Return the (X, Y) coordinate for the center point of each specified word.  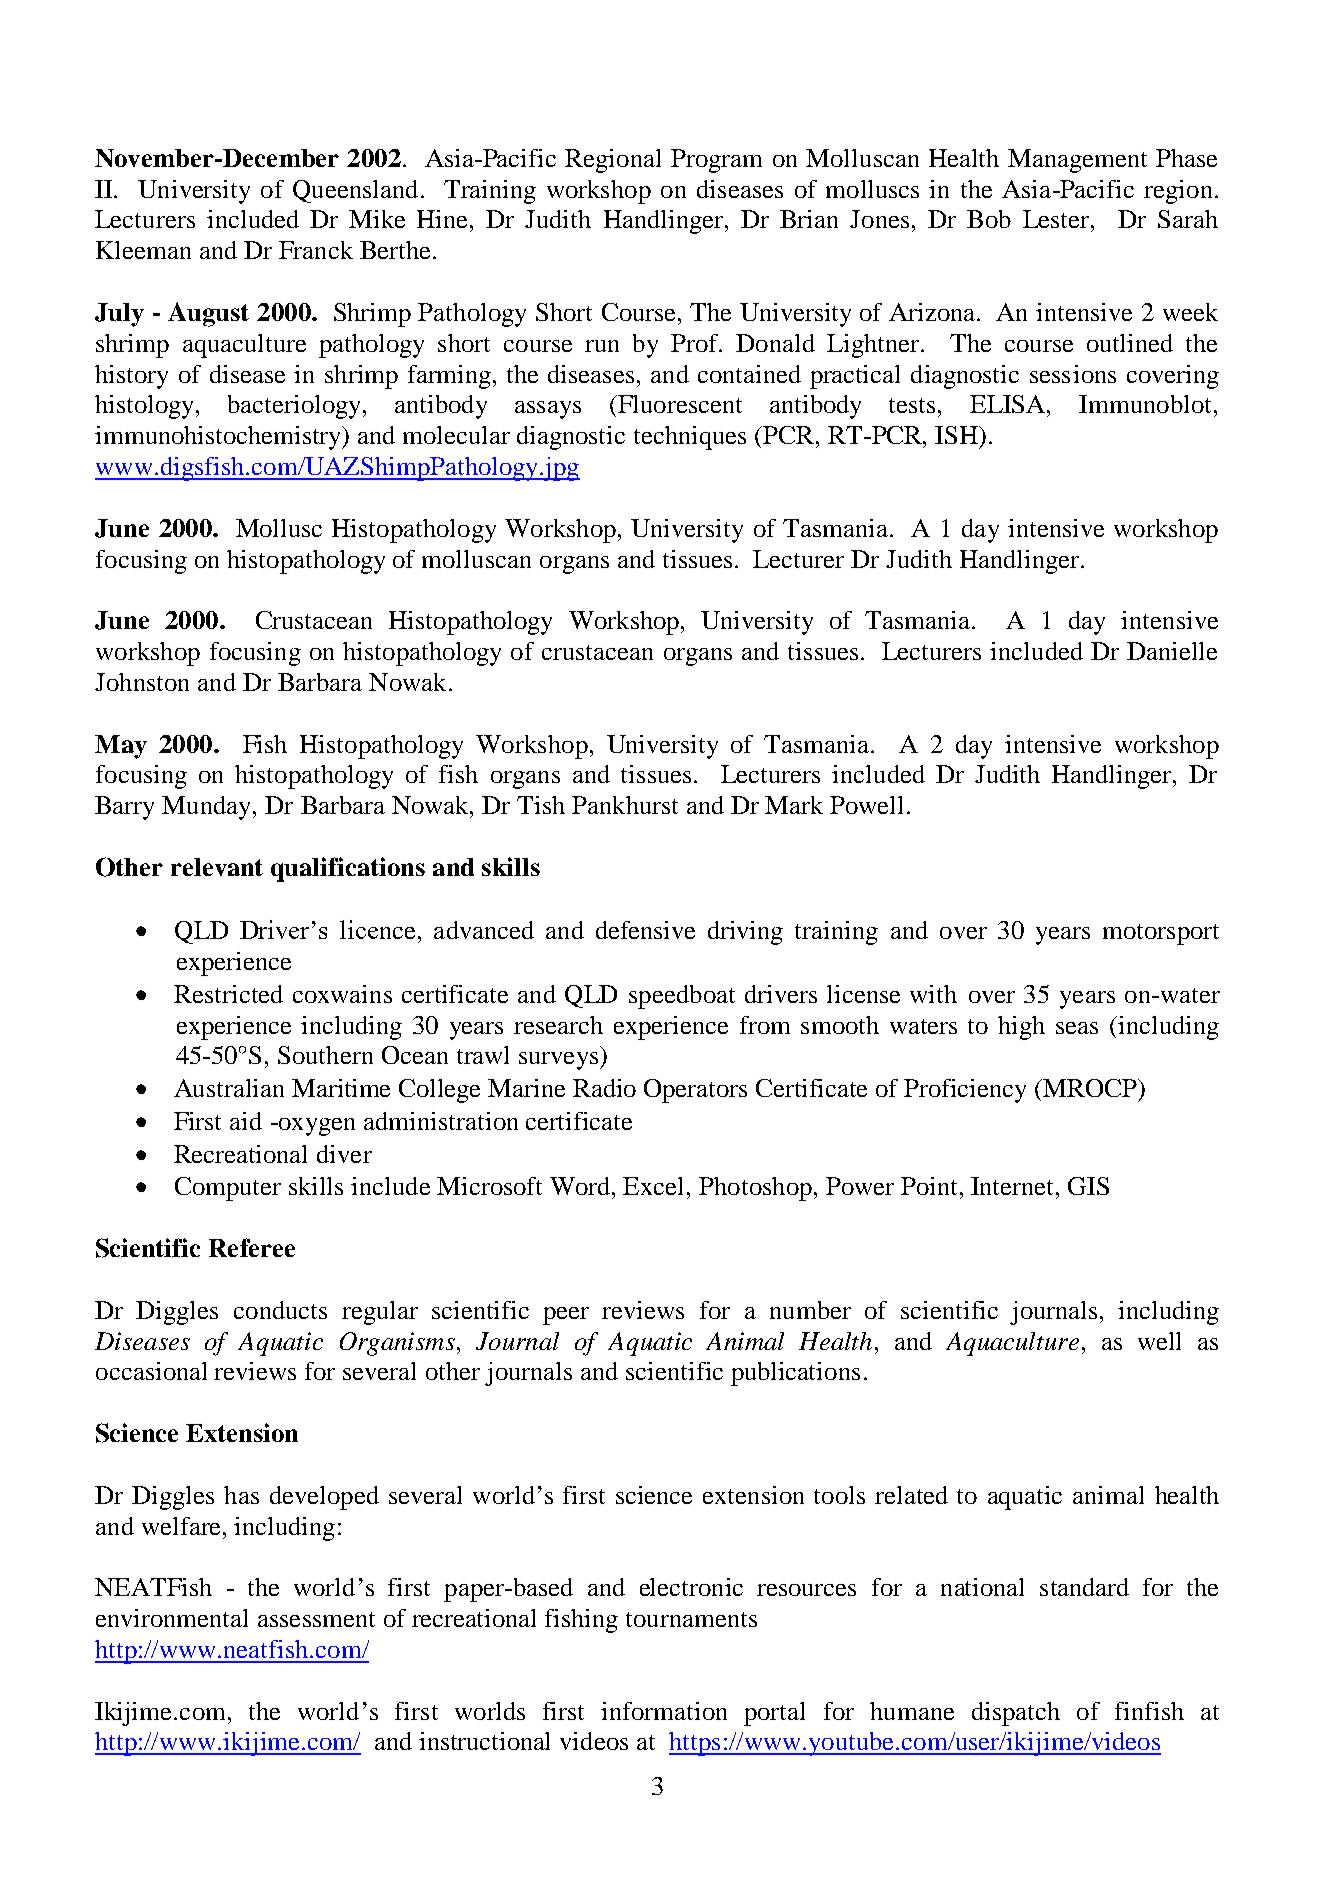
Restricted (228, 994)
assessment (316, 1619)
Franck (316, 250)
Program (716, 161)
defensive (645, 930)
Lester (1057, 219)
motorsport (1161, 934)
